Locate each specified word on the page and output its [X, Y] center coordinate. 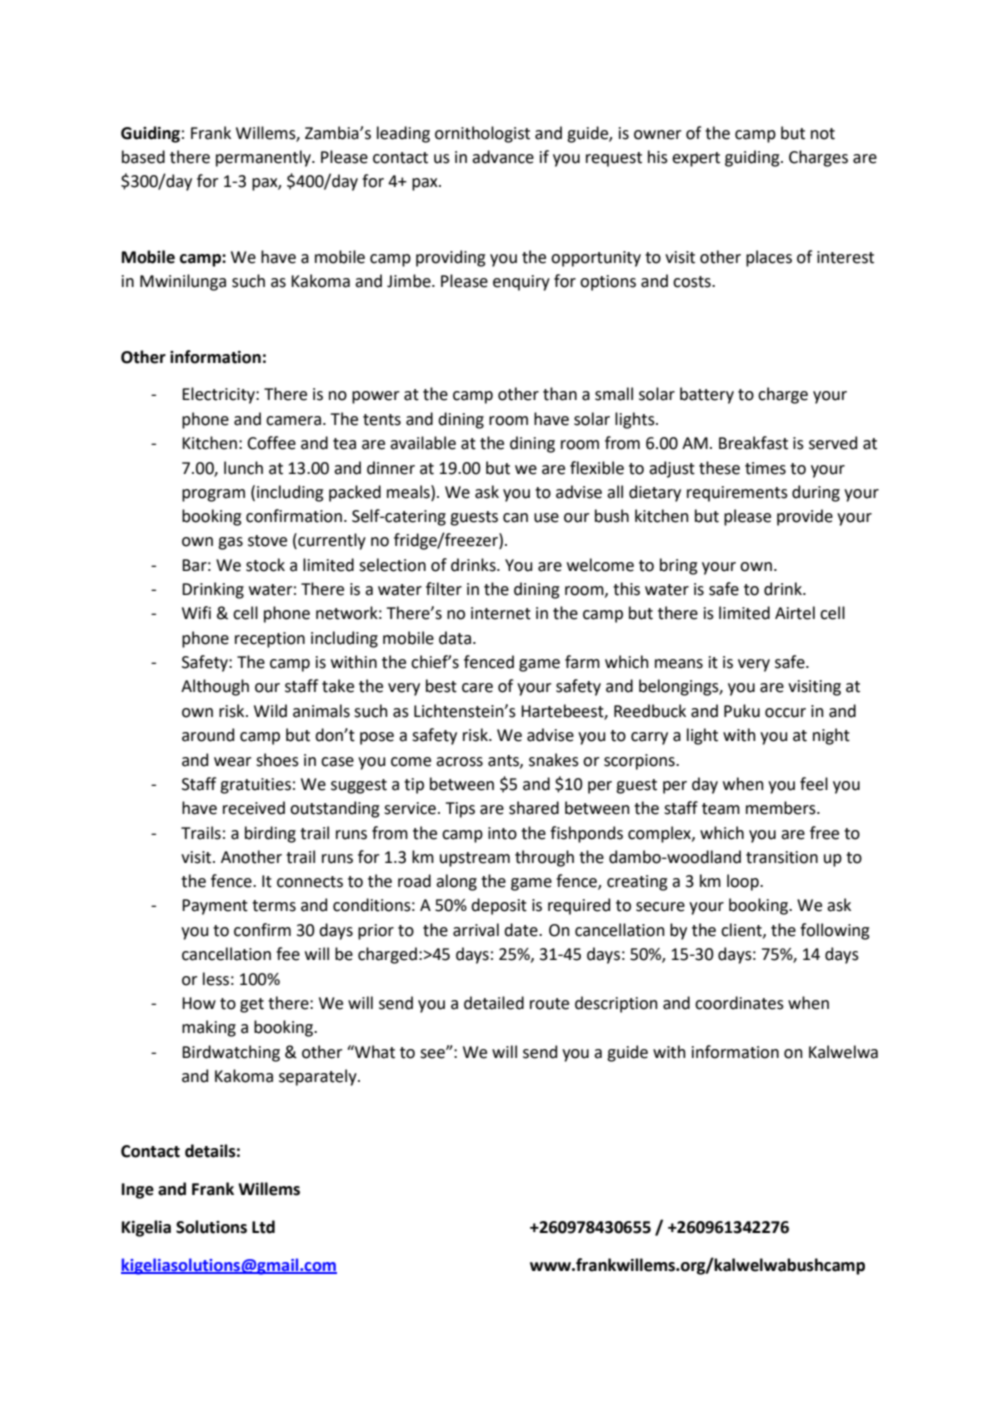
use [546, 518]
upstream [475, 859]
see [433, 1053]
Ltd [263, 1227]
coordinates [739, 1003]
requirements [737, 494]
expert [696, 159]
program [213, 495]
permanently [264, 158]
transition [782, 857]
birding [270, 834]
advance [503, 157]
